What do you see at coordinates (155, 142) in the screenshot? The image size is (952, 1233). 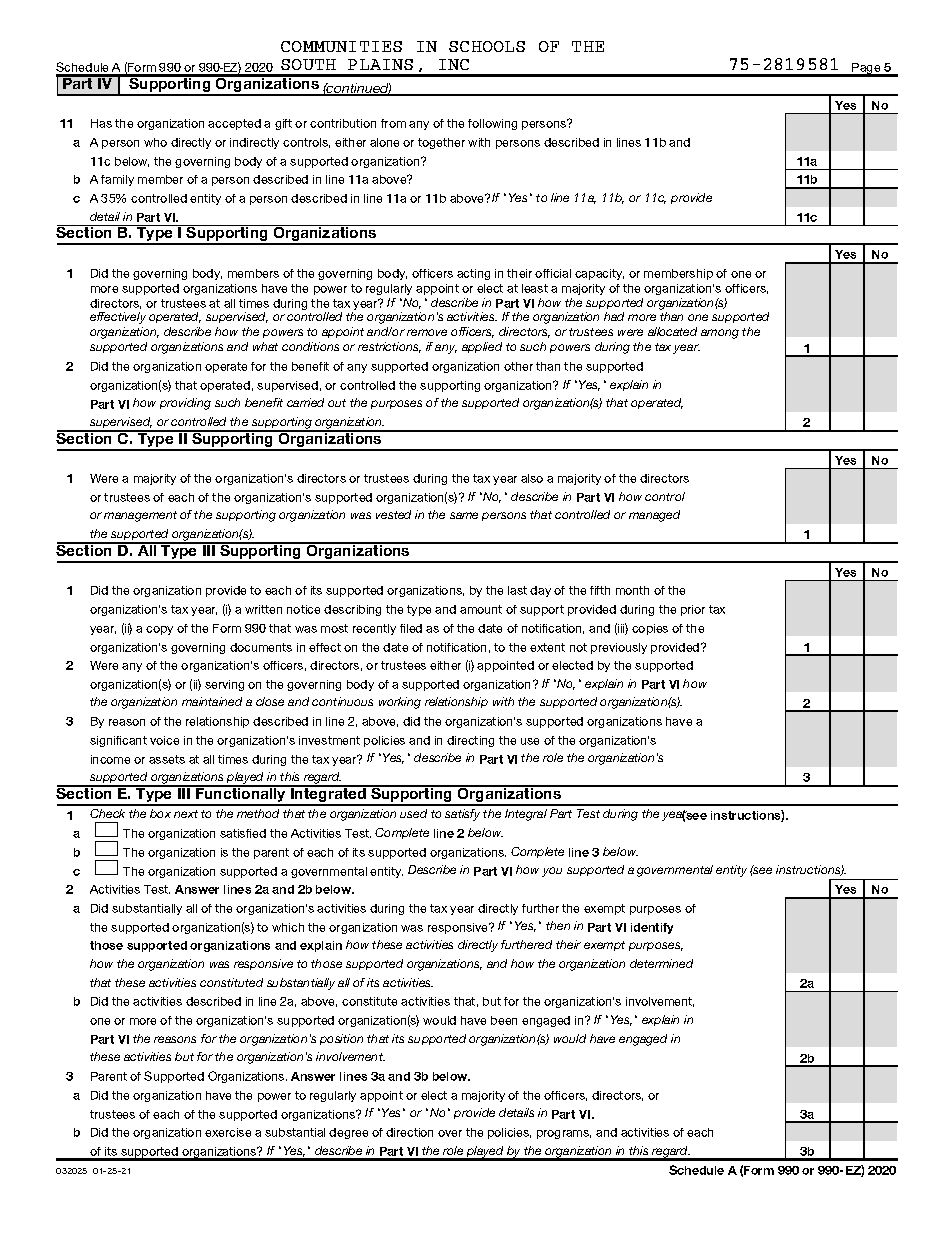 I see `who` at bounding box center [155, 142].
